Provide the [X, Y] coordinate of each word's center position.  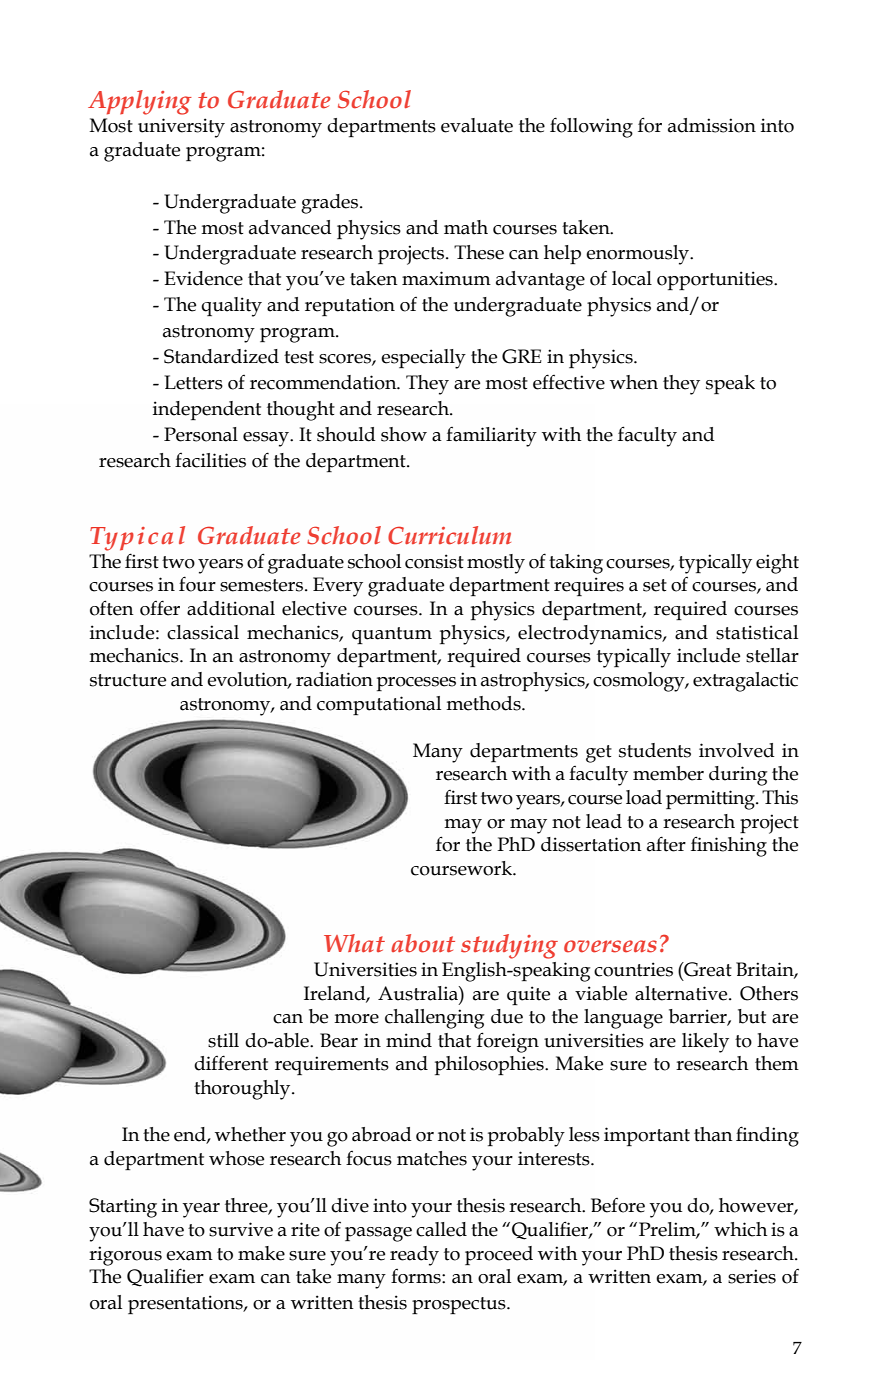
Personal [201, 434]
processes [416, 684]
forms [417, 1276]
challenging [434, 1019]
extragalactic [745, 682]
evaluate [477, 125]
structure [128, 680]
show [404, 434]
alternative [682, 993]
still [223, 1040]
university [181, 128]
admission [712, 125]
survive [241, 1229]
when [634, 382]
